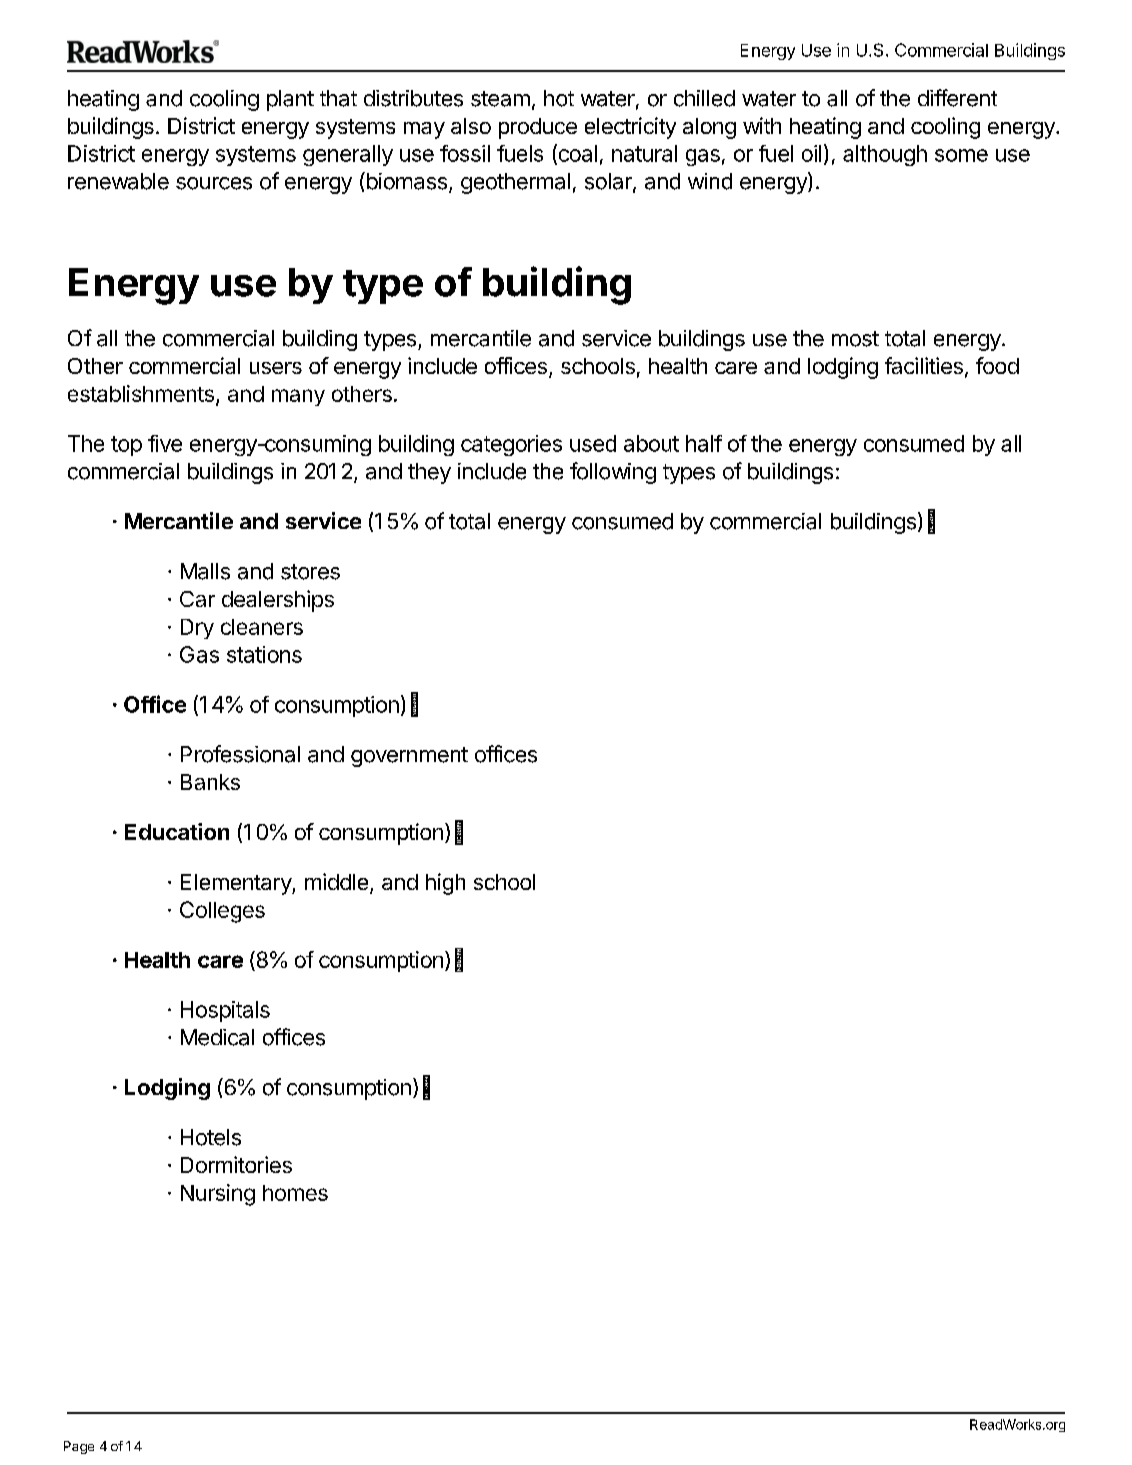 The height and width of the screenshot is (1465, 1132). Describe the element at coordinates (445, 884) in the screenshot. I see `high` at that location.
